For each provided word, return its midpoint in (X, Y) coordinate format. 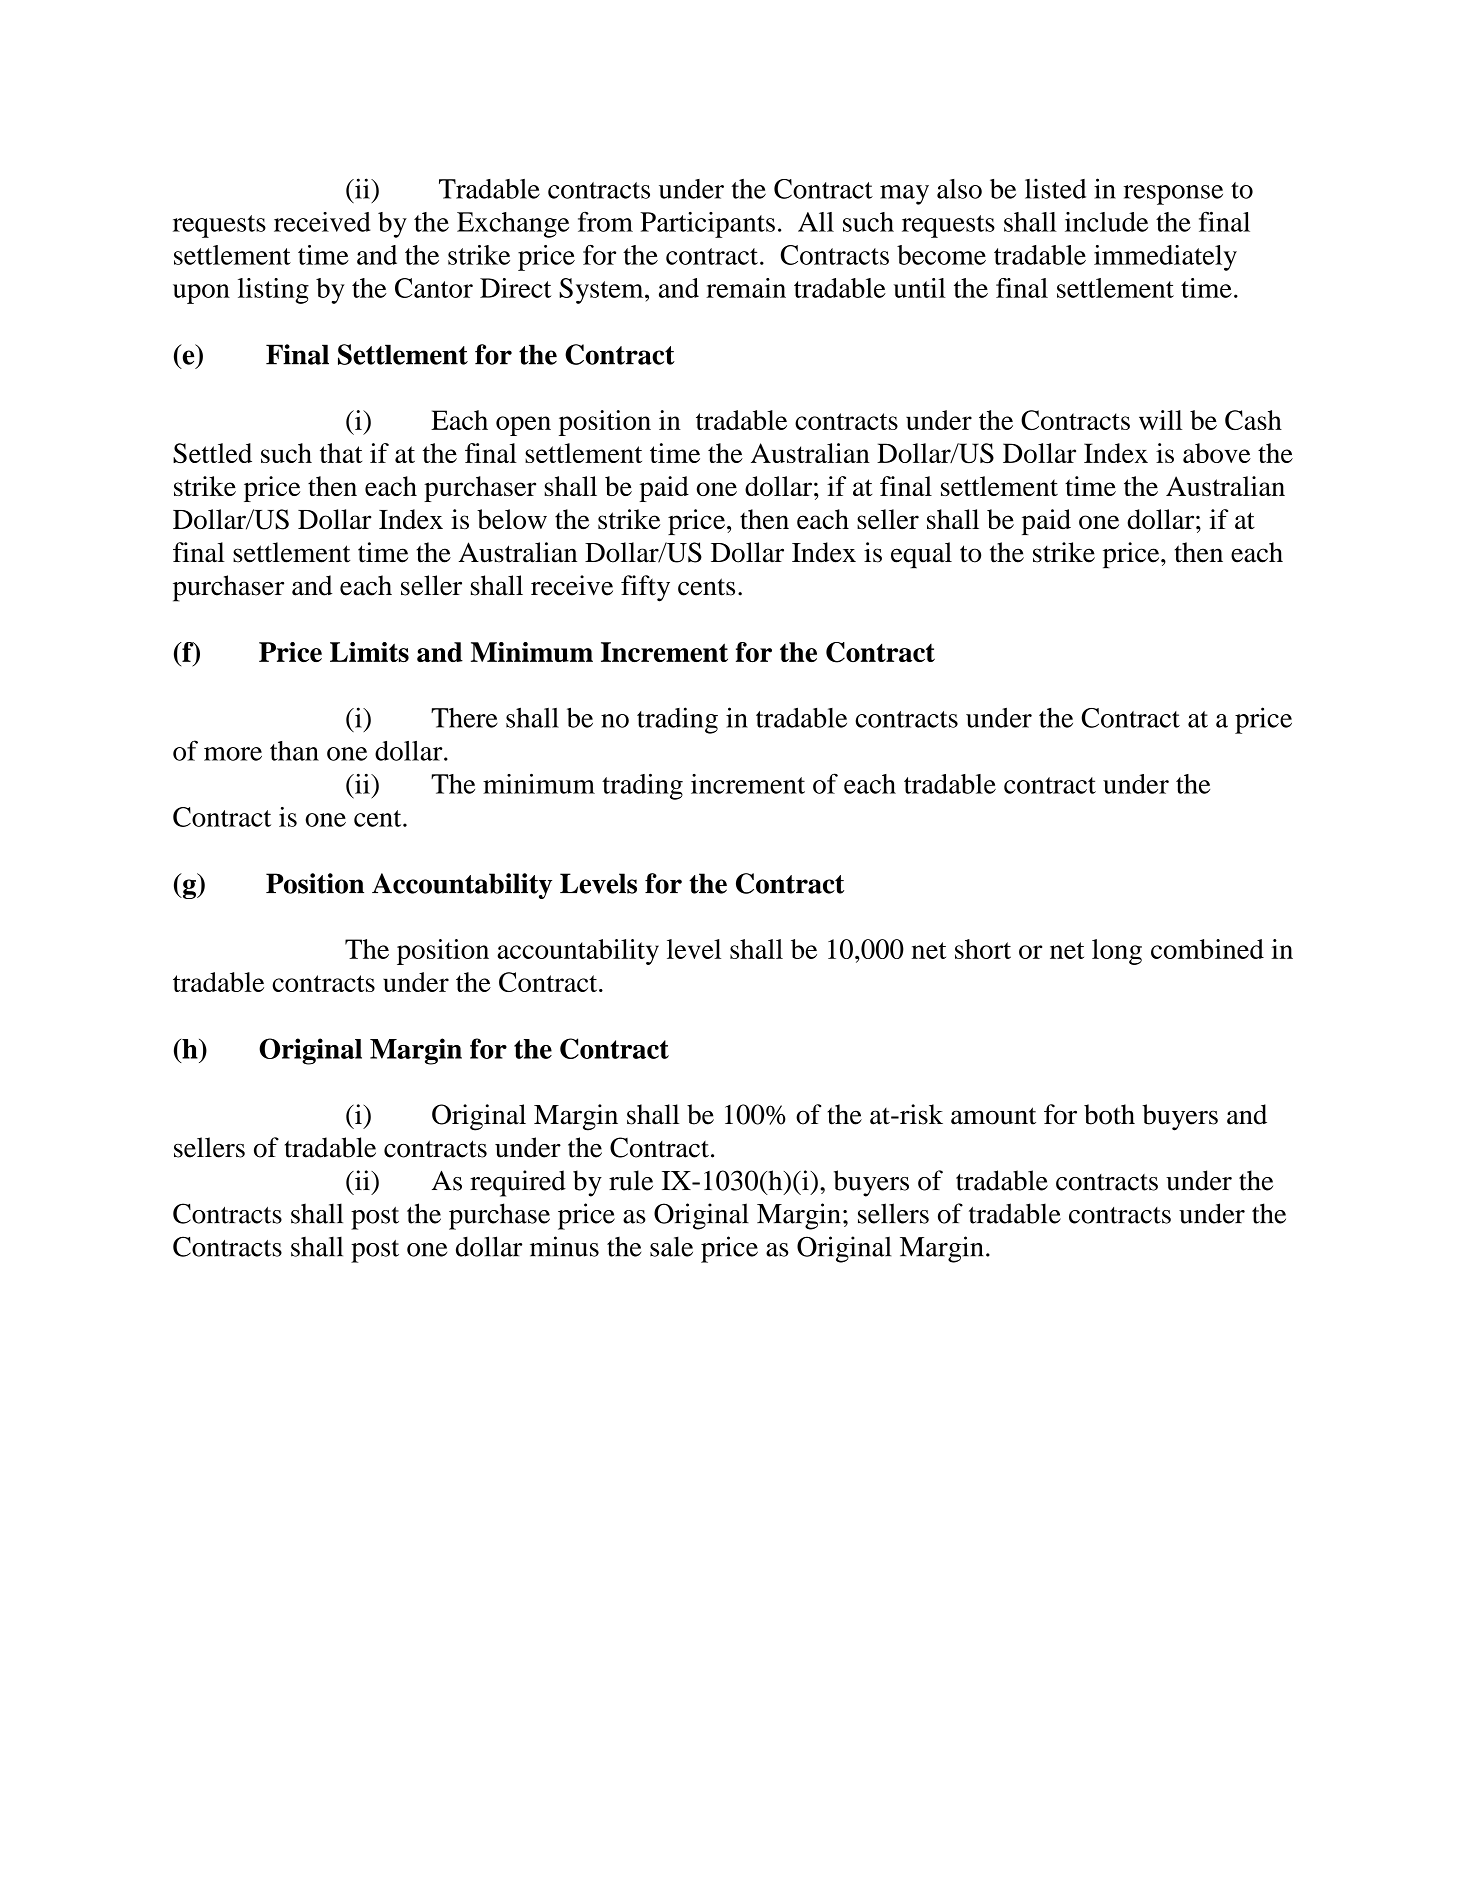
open (523, 426)
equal (921, 555)
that (341, 453)
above (1217, 453)
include (1106, 222)
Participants (707, 225)
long (1117, 952)
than (294, 751)
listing (273, 291)
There (464, 718)
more (233, 754)
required (518, 1183)
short (983, 949)
